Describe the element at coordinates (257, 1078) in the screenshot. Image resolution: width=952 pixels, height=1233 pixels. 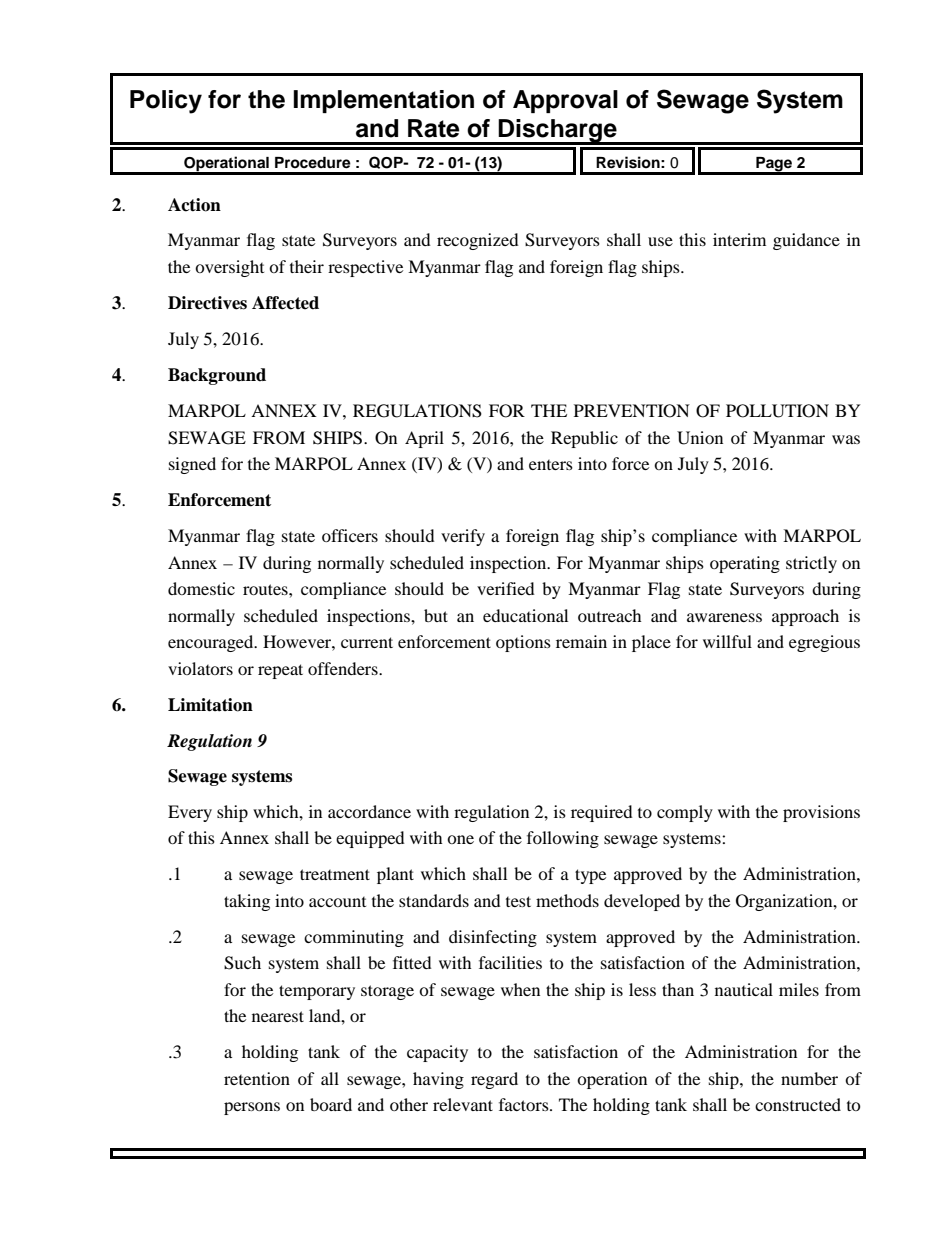
I see `retention` at that location.
